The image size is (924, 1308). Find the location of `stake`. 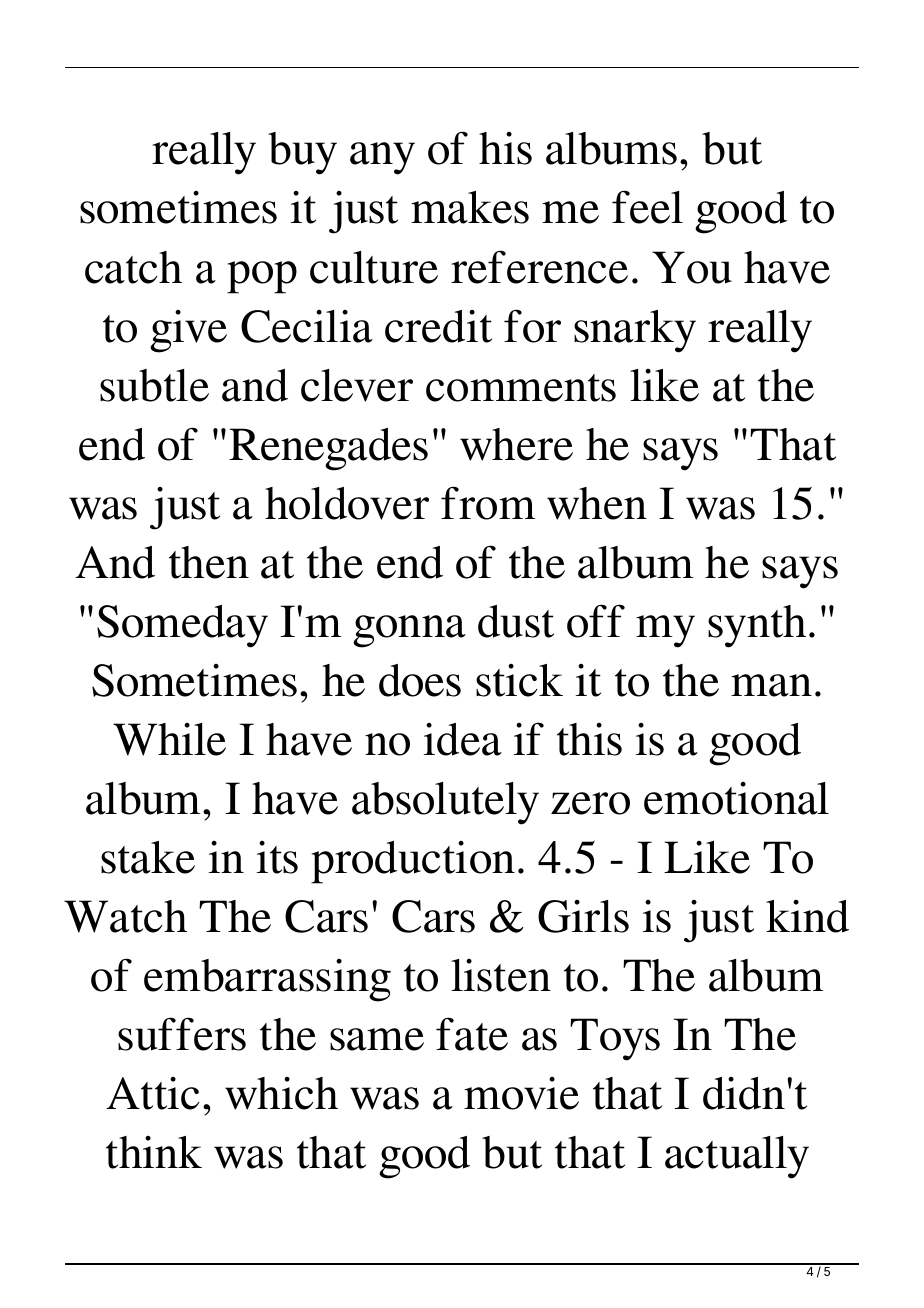

stake is located at coordinates (148, 857).
